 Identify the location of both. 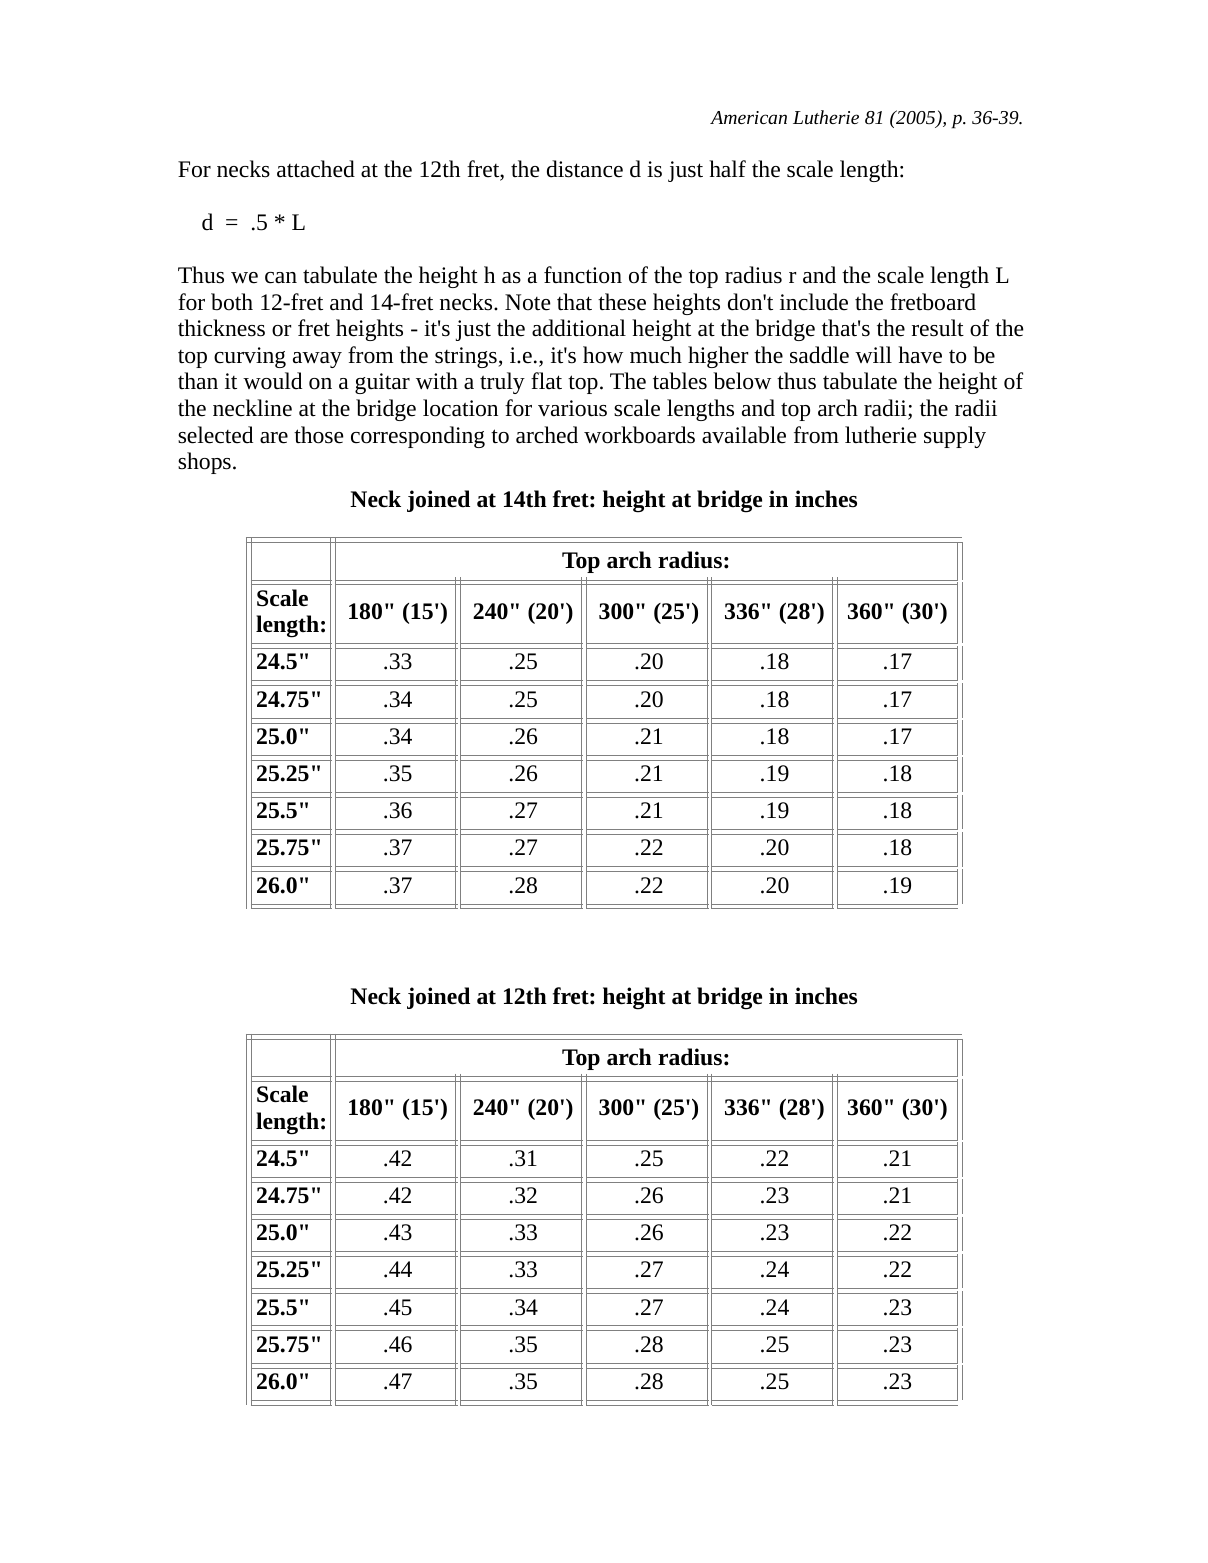
(232, 302).
